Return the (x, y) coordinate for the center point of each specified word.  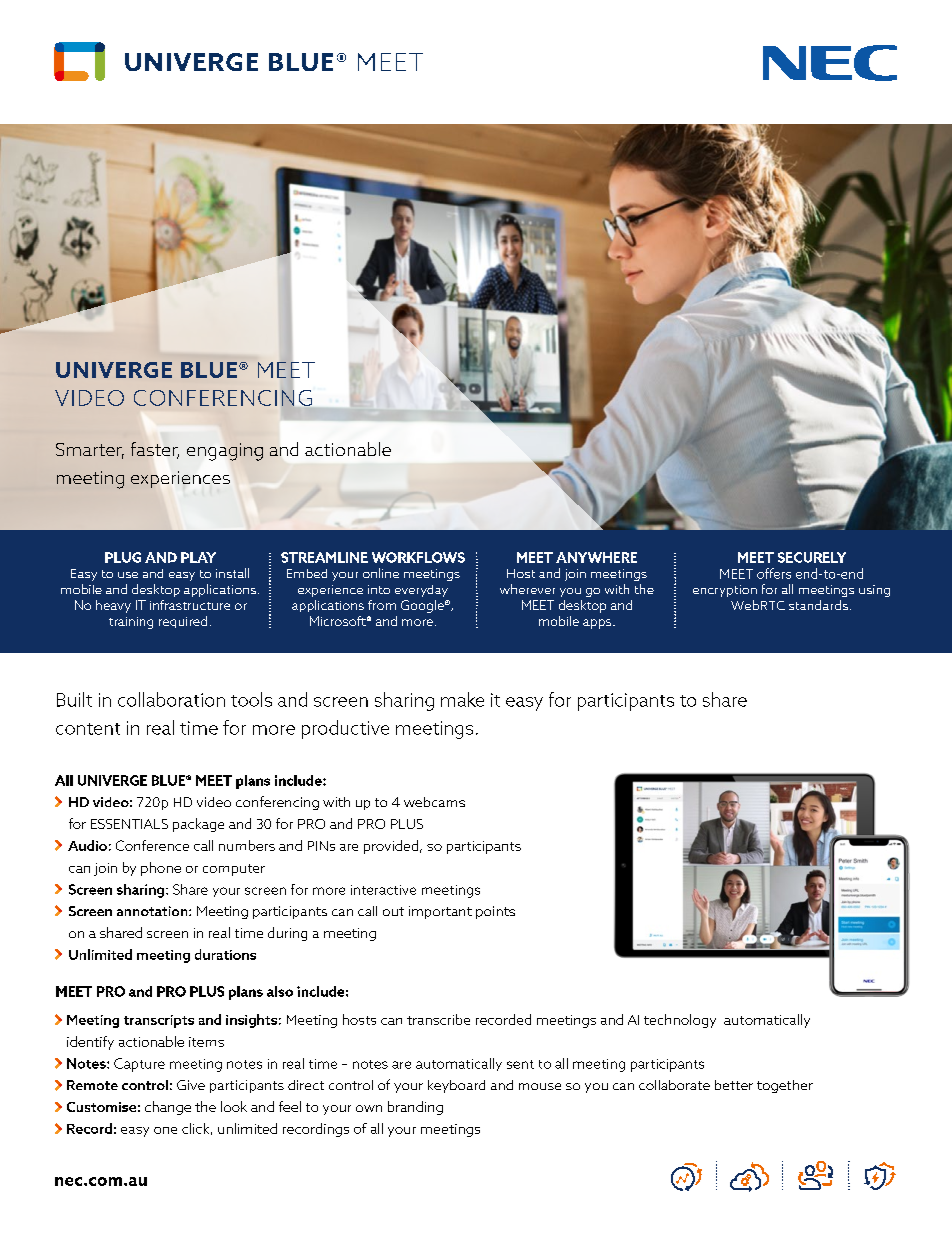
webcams (434, 802)
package (198, 825)
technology (680, 1021)
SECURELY (812, 557)
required (183, 622)
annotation (153, 911)
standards (818, 605)
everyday (421, 591)
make (462, 699)
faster (155, 450)
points (495, 912)
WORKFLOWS (418, 557)
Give (191, 1085)
